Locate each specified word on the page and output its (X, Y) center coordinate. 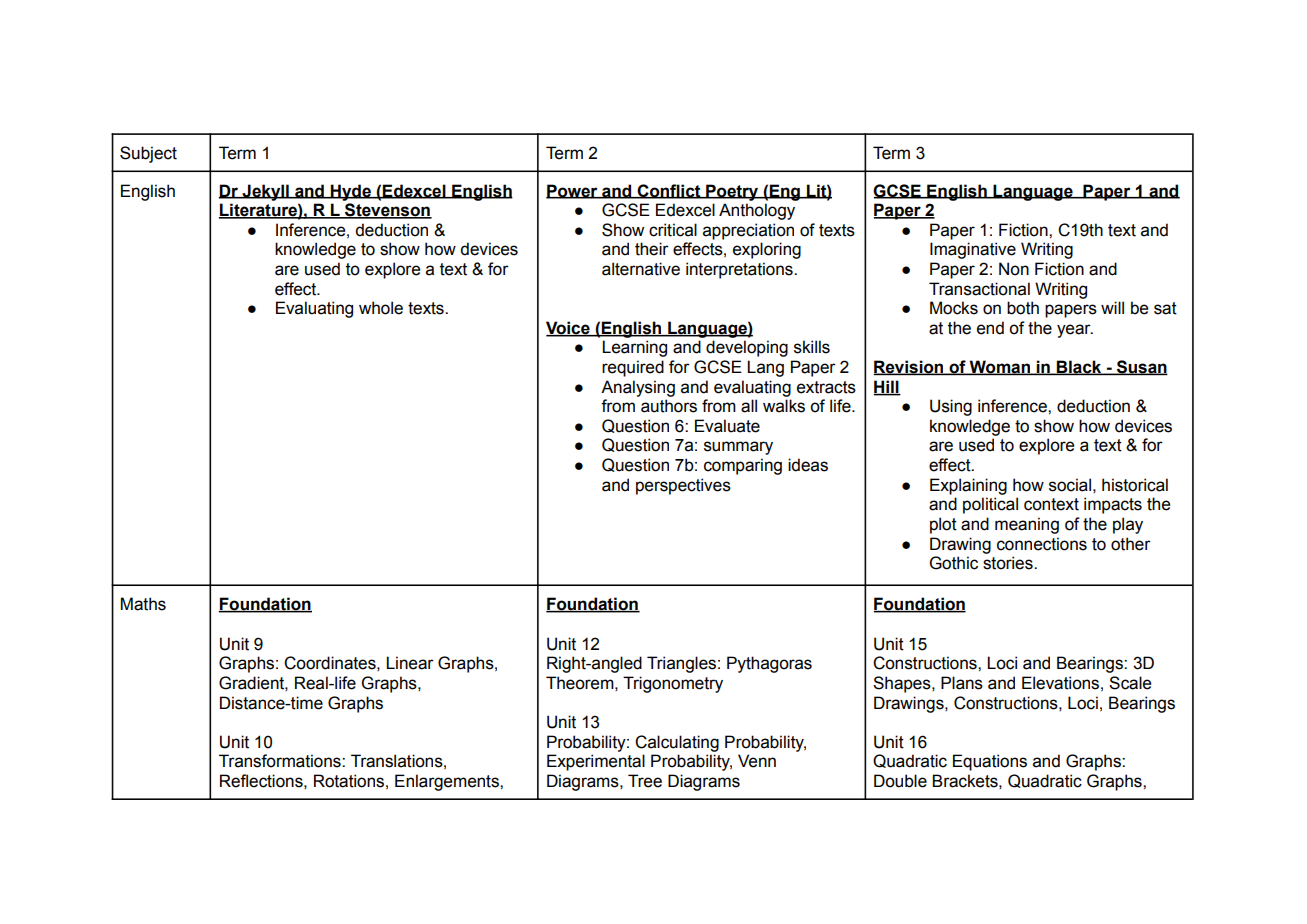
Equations (990, 762)
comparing (743, 466)
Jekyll (265, 192)
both (1023, 308)
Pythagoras (769, 664)
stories (1009, 563)
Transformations (281, 761)
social (1070, 485)
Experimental (596, 762)
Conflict (669, 191)
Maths (143, 604)
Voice (569, 328)
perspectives (683, 486)
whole (381, 308)
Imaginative (973, 250)
